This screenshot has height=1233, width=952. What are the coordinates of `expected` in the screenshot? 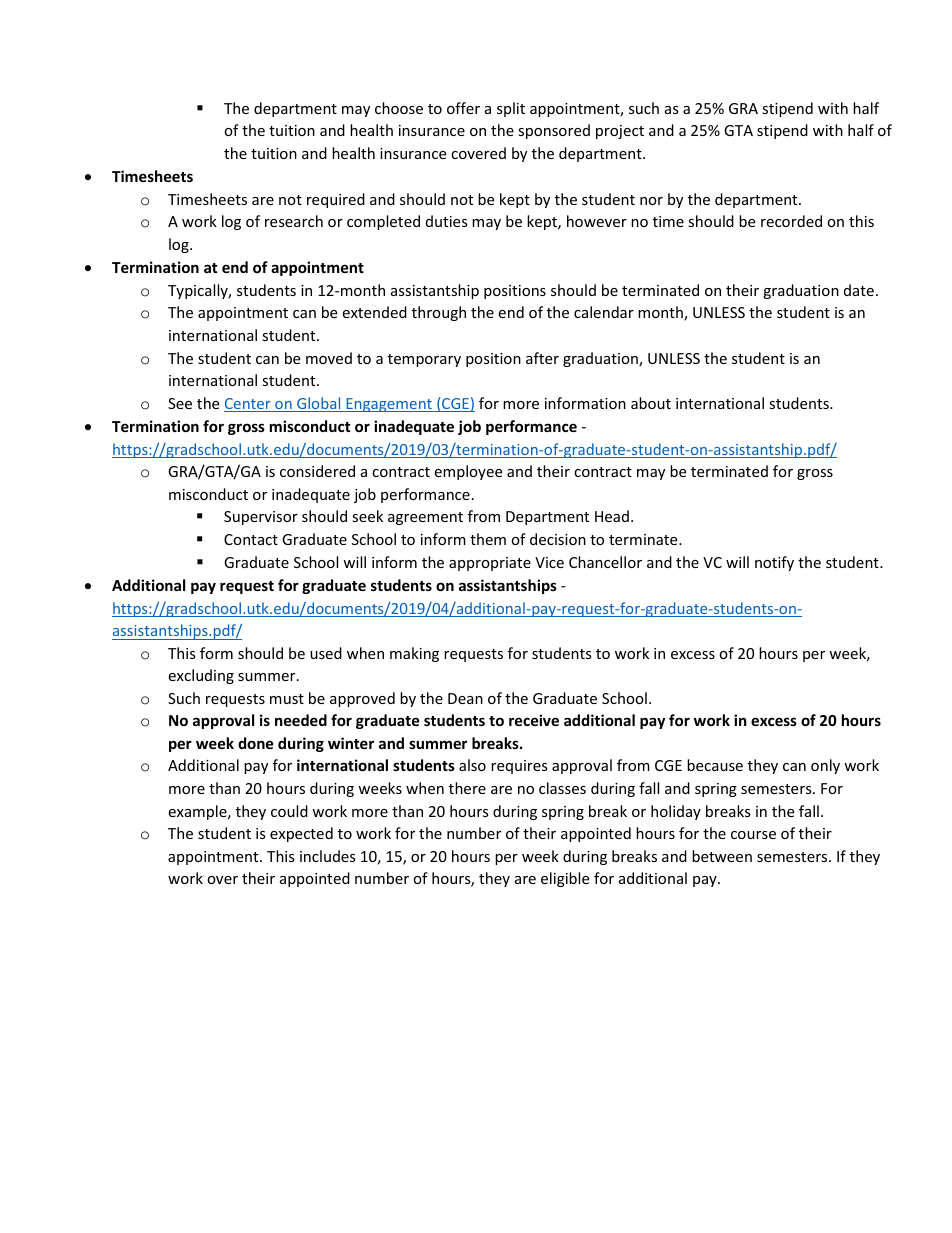 It's located at (301, 834).
